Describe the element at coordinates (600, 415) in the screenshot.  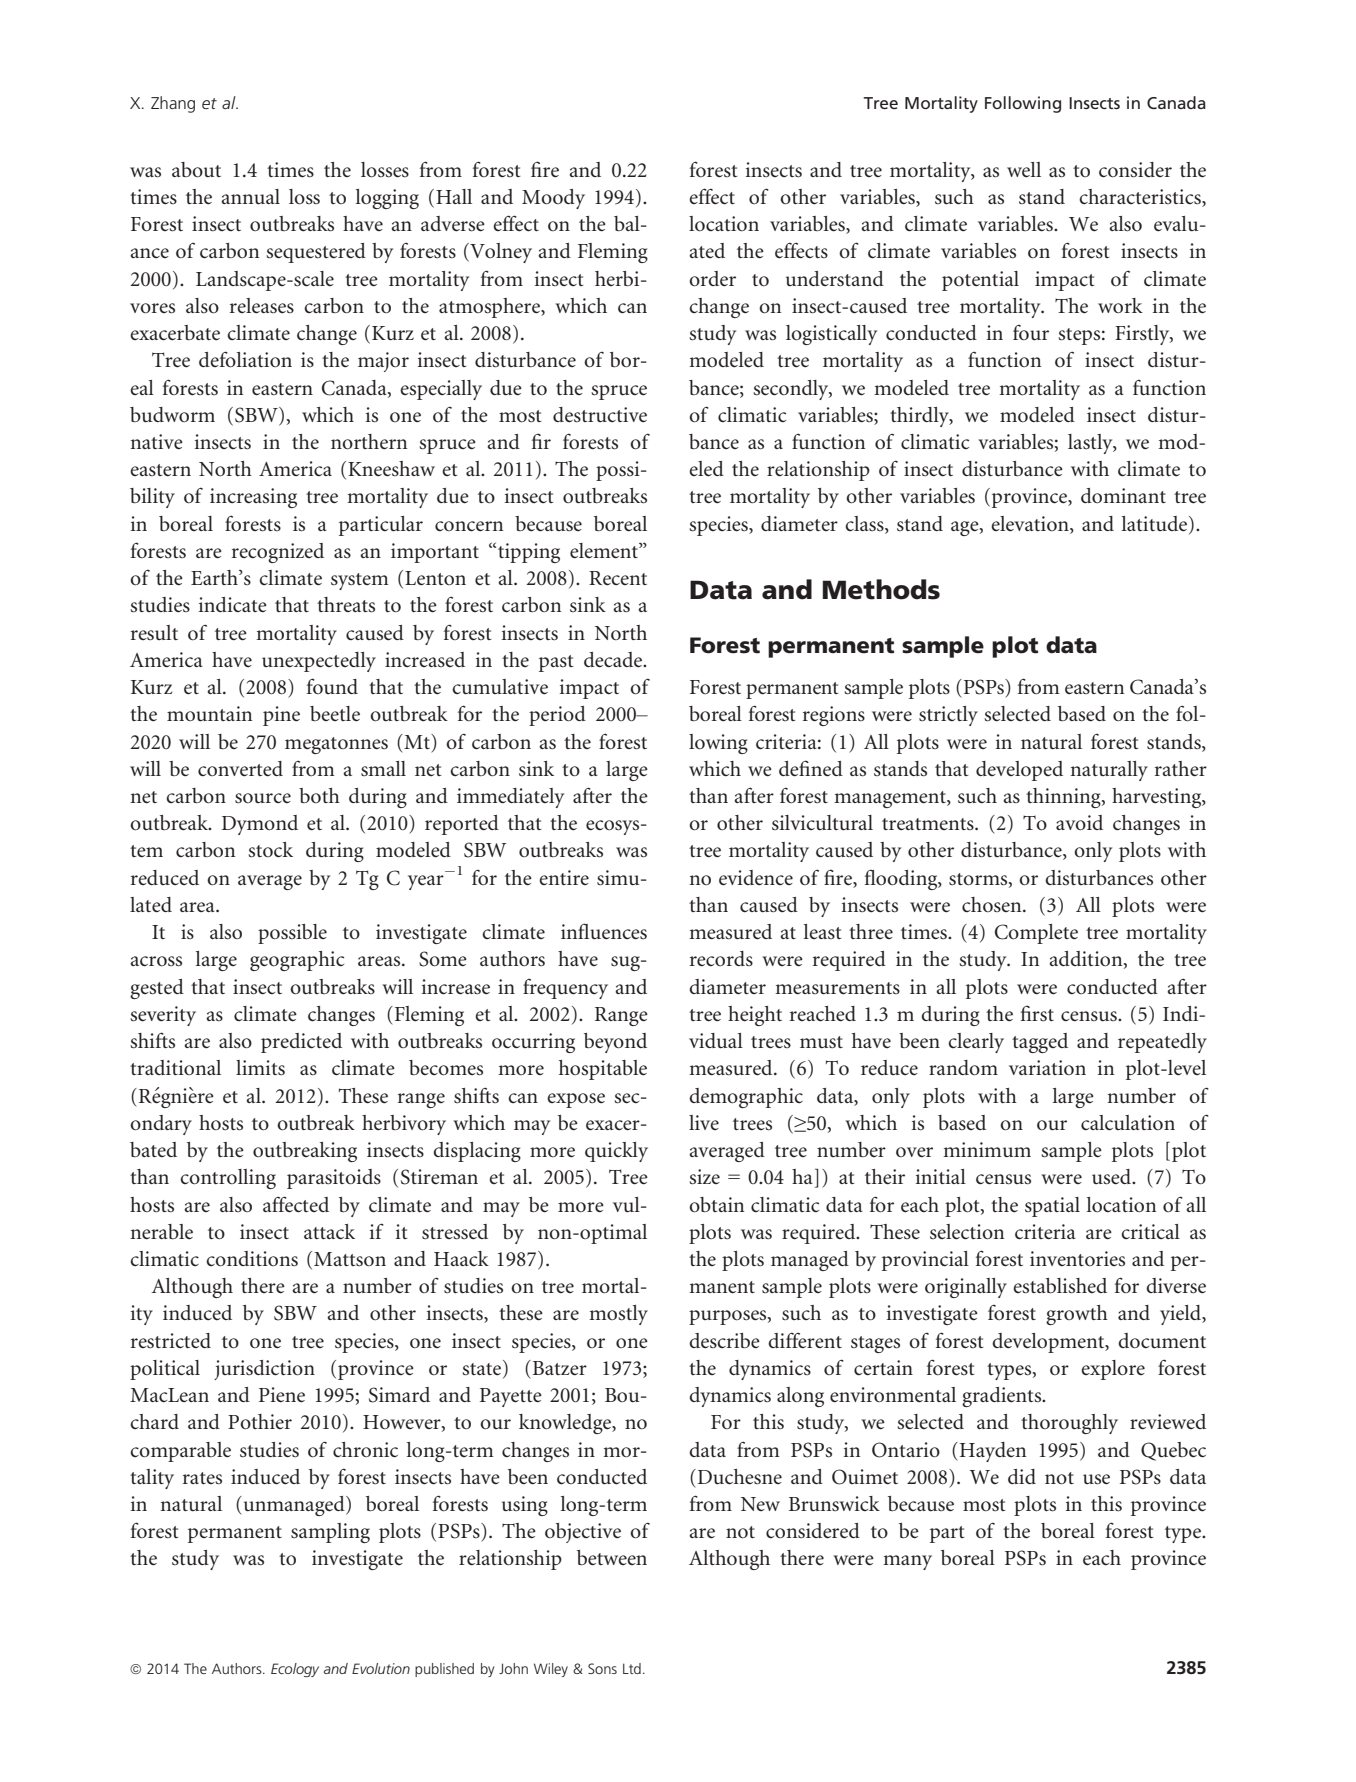
I see `destructive` at that location.
